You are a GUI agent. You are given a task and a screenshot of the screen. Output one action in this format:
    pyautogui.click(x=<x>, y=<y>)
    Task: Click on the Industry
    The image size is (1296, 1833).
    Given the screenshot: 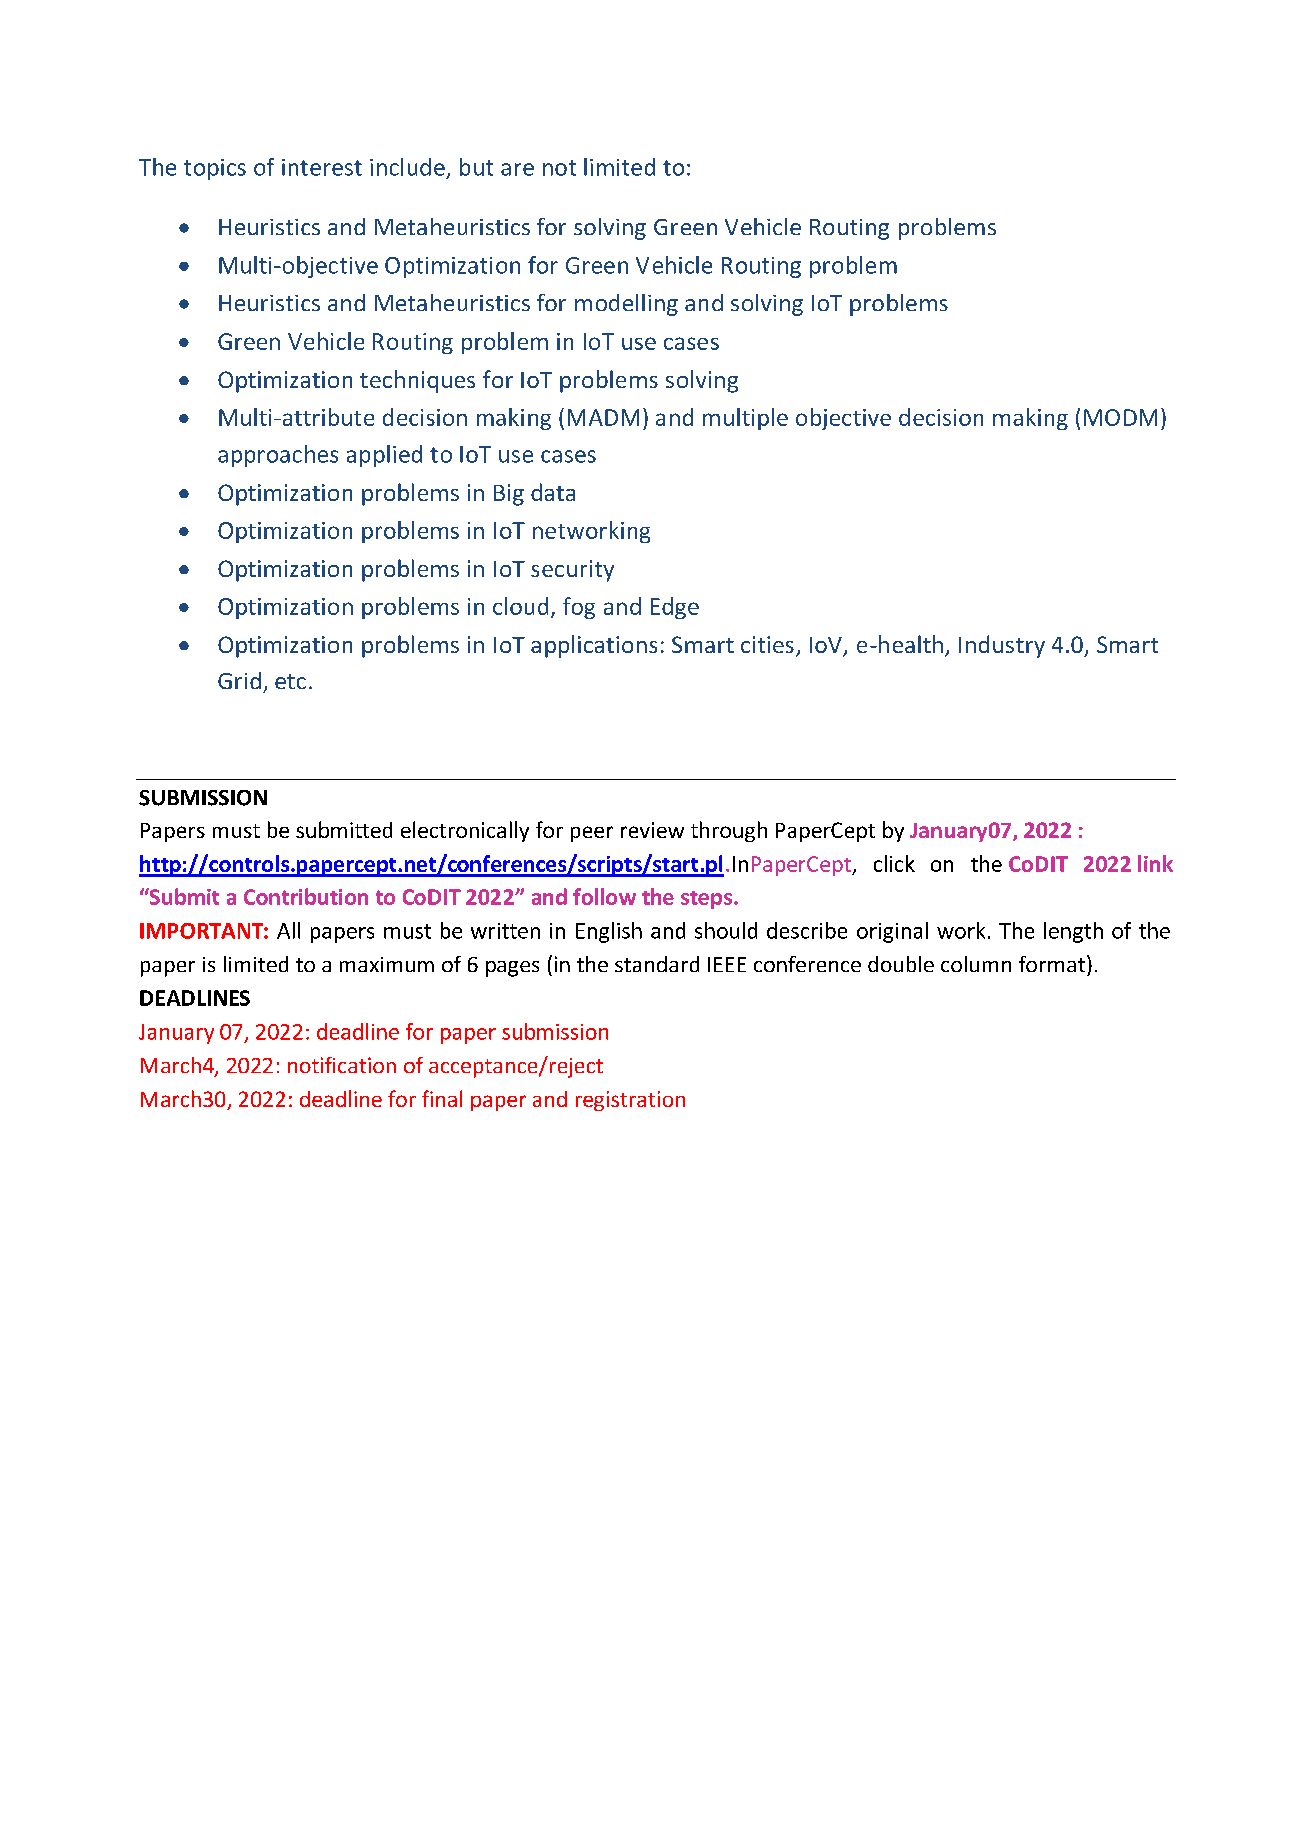 What is the action you would take?
    pyautogui.click(x=1002, y=646)
